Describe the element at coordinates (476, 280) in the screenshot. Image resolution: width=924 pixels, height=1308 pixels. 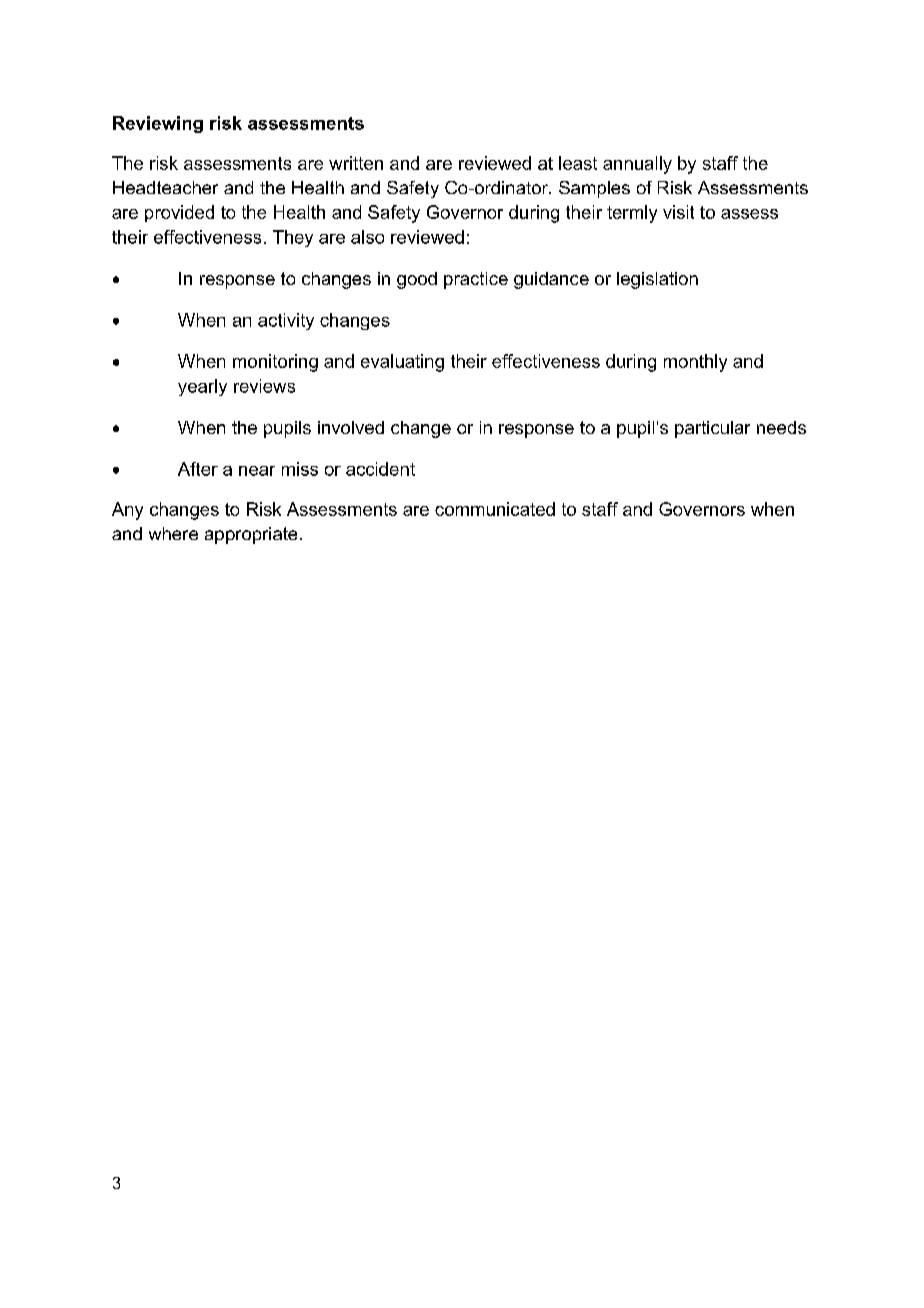
I see `practice` at that location.
